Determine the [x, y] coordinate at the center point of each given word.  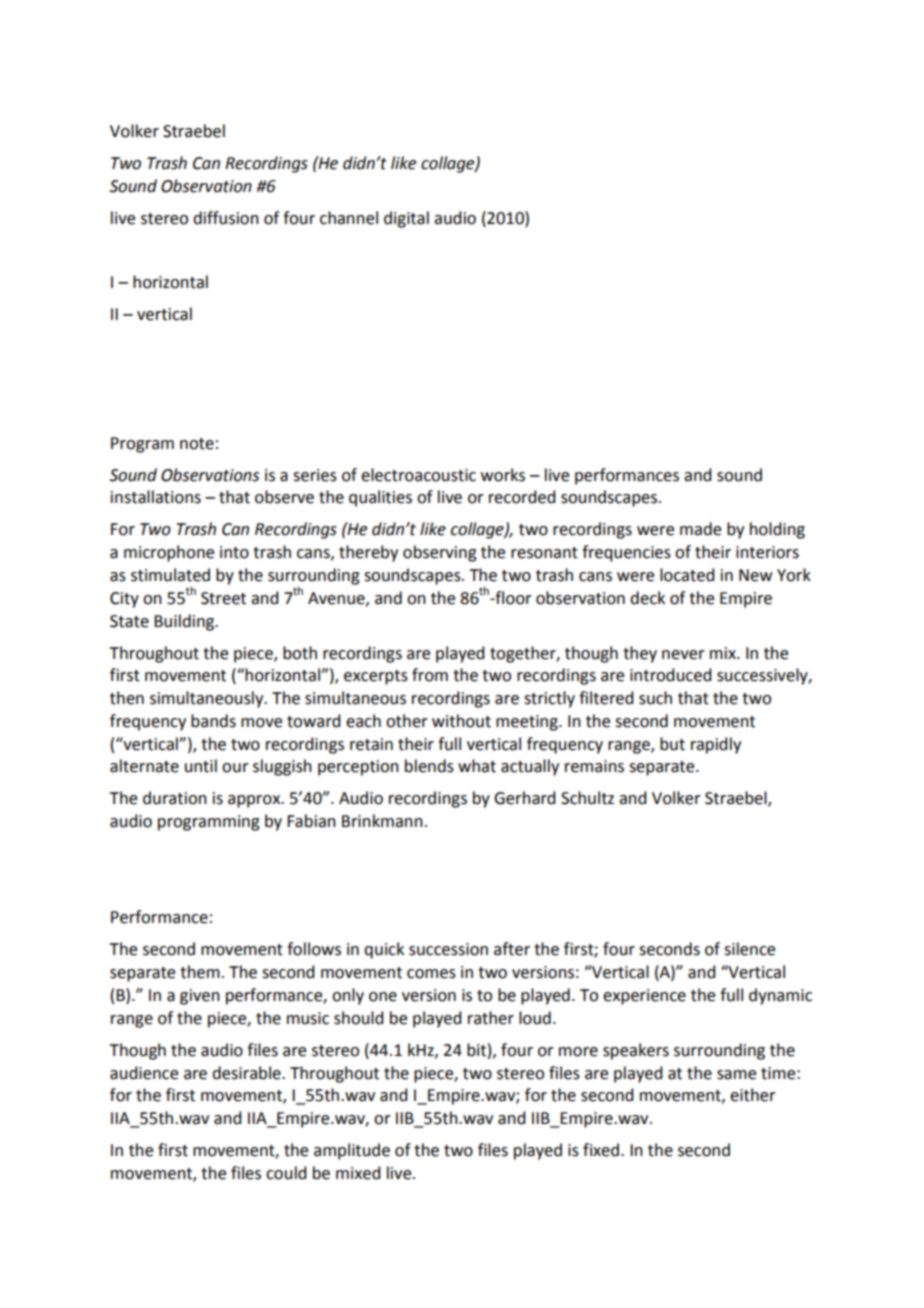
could [286, 1173]
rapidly [716, 745]
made [700, 529]
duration [175, 798]
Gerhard [524, 798]
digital [406, 219]
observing [440, 553]
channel [349, 218]
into [234, 552]
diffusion [226, 218]
